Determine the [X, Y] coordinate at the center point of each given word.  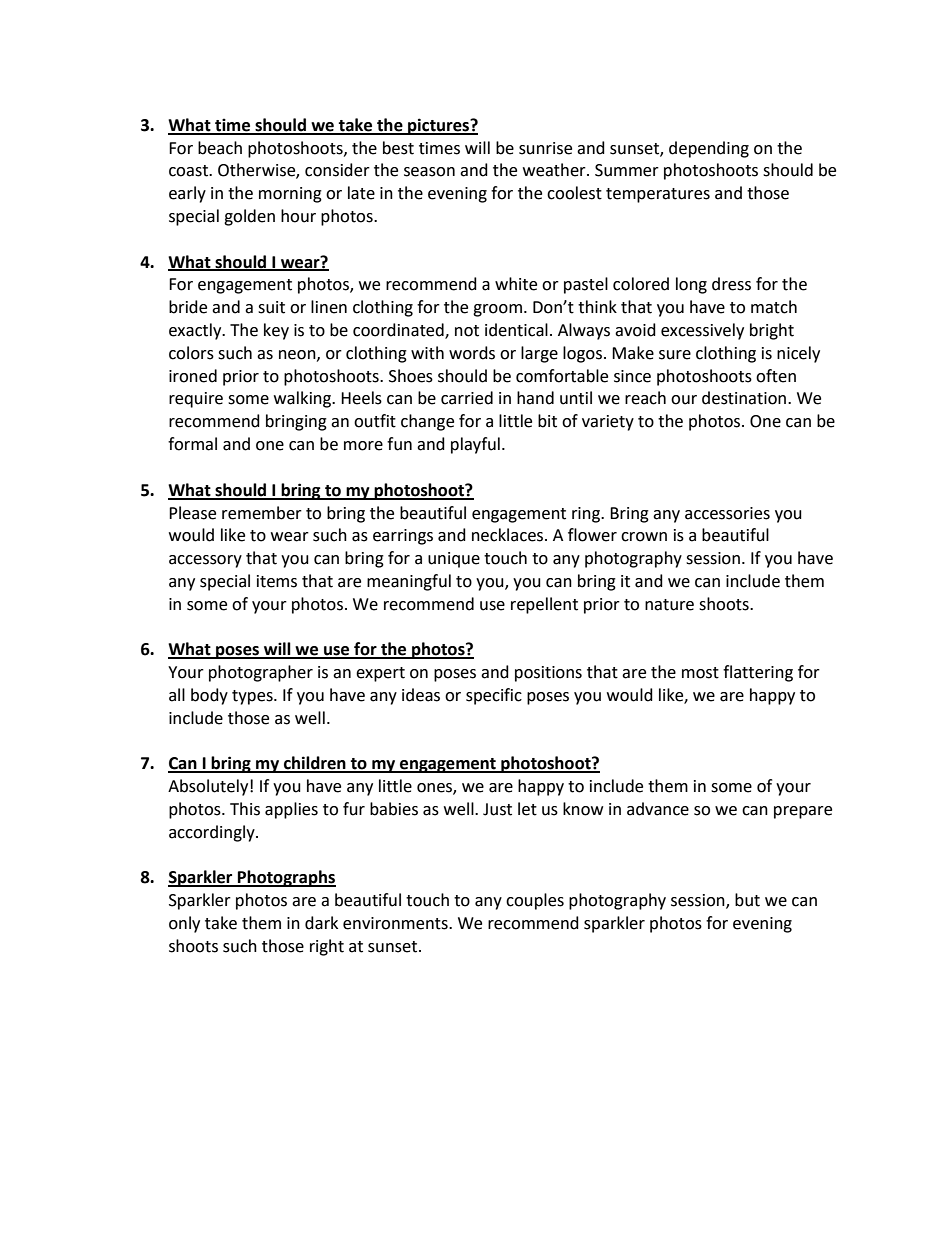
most [700, 673]
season [429, 172]
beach [220, 148]
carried [467, 398]
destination [745, 398]
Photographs [286, 878]
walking [304, 399]
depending [709, 149]
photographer [261, 673]
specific [494, 696]
